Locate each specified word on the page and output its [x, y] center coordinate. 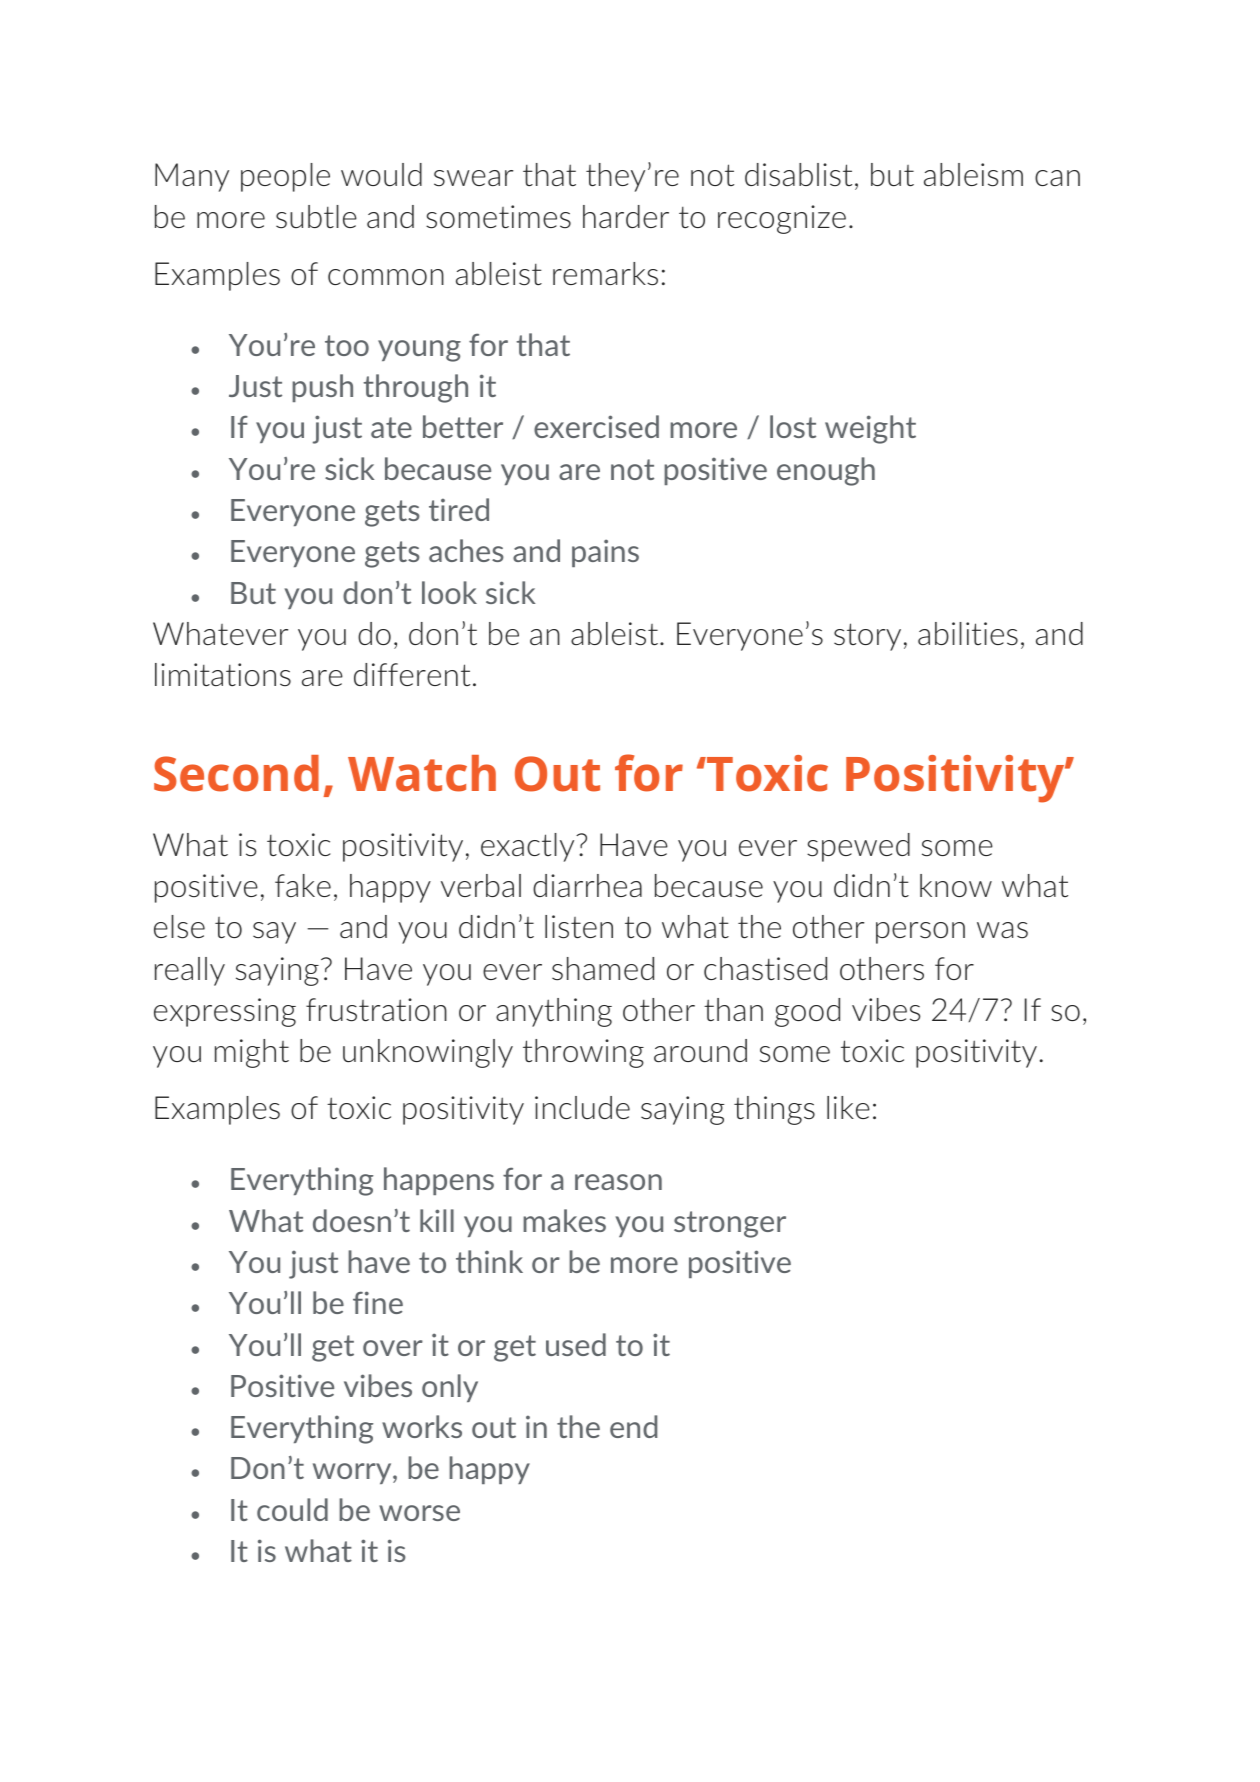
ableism [973, 175]
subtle [316, 217]
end [633, 1426]
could [292, 1509]
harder [626, 216]
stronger [730, 1224]
